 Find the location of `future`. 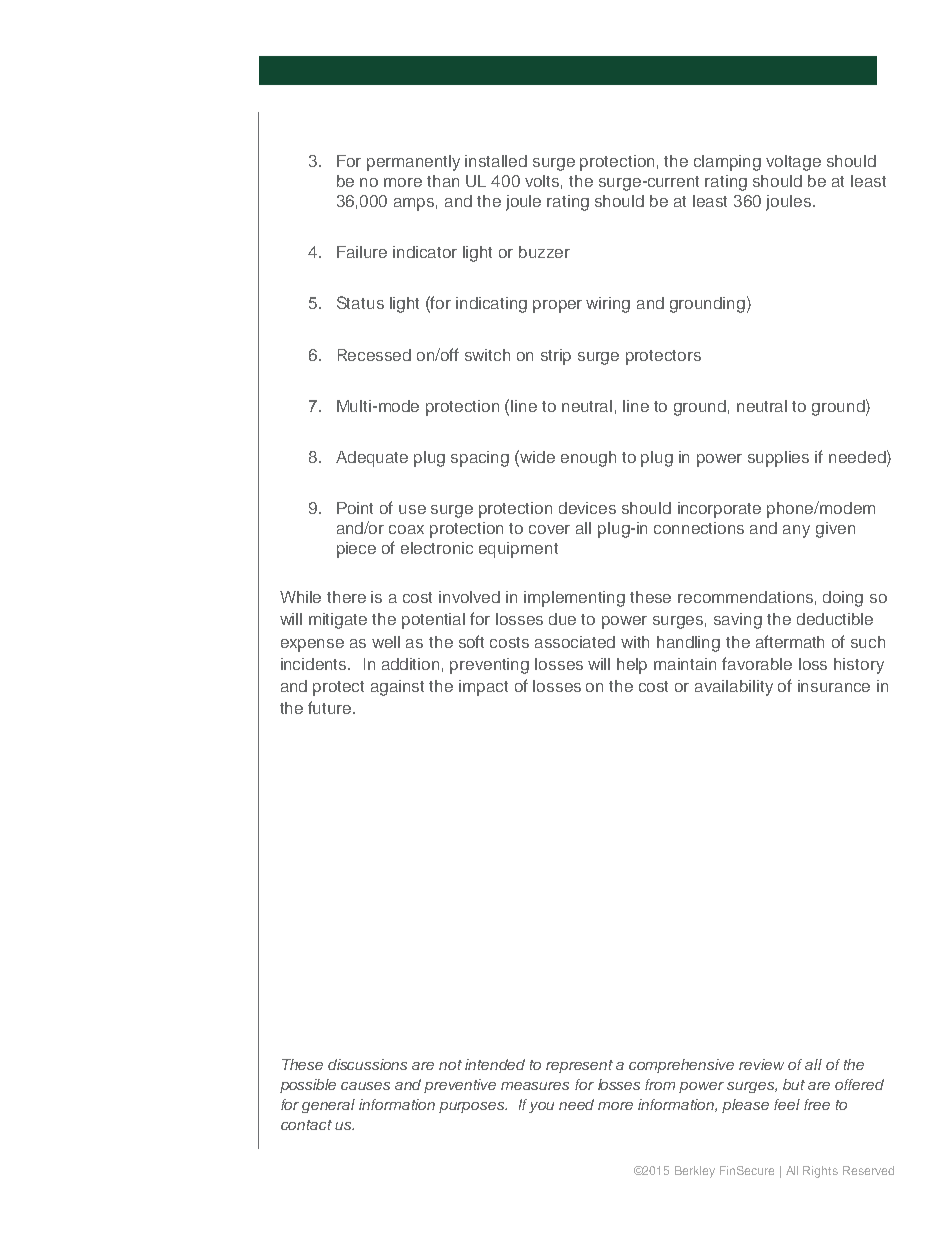

future is located at coordinates (331, 707).
